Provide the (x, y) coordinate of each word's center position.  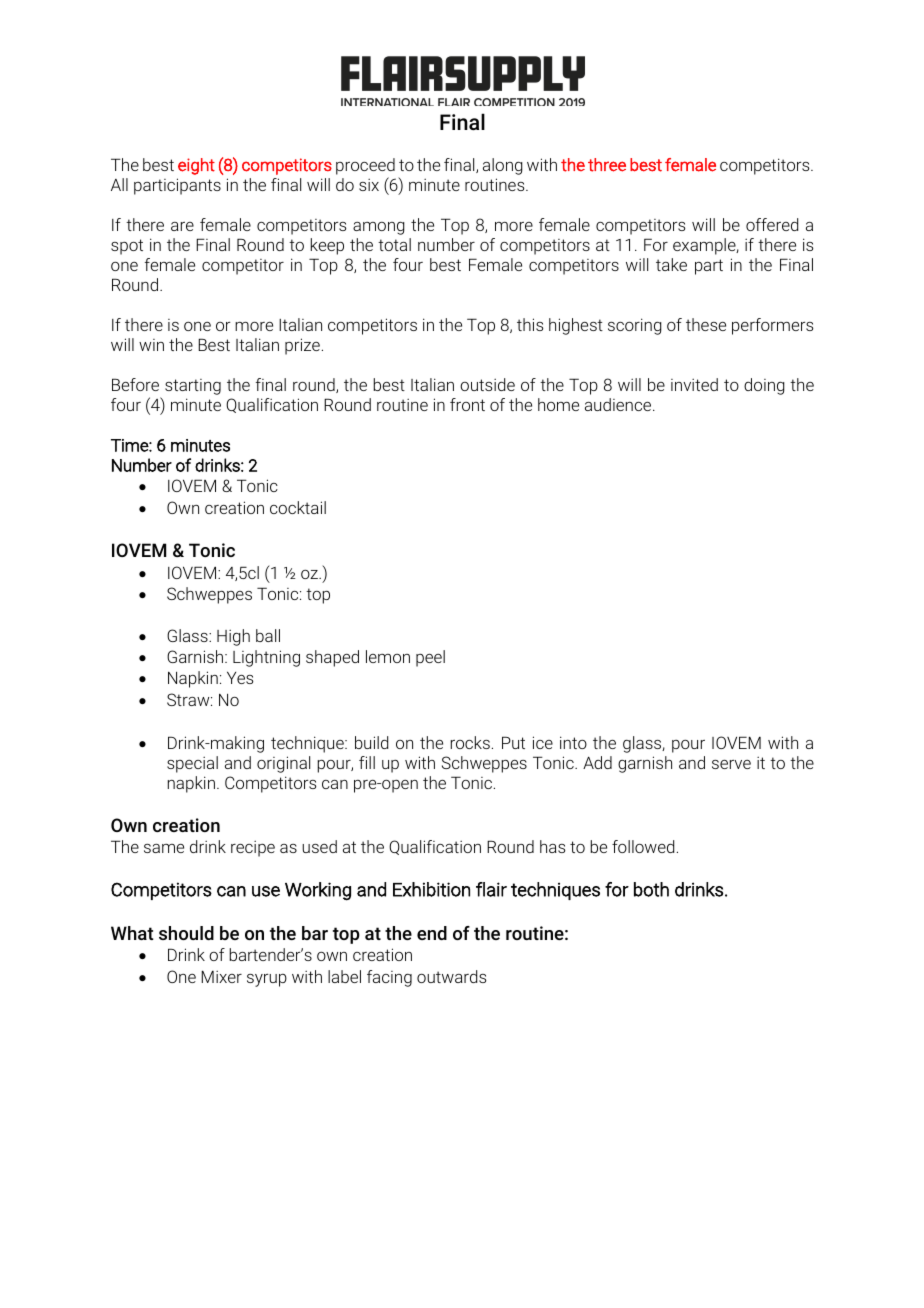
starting (193, 387)
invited (694, 384)
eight (196, 166)
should (186, 933)
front (467, 404)
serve (731, 764)
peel (430, 658)
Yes (240, 677)
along (503, 166)
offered (772, 224)
